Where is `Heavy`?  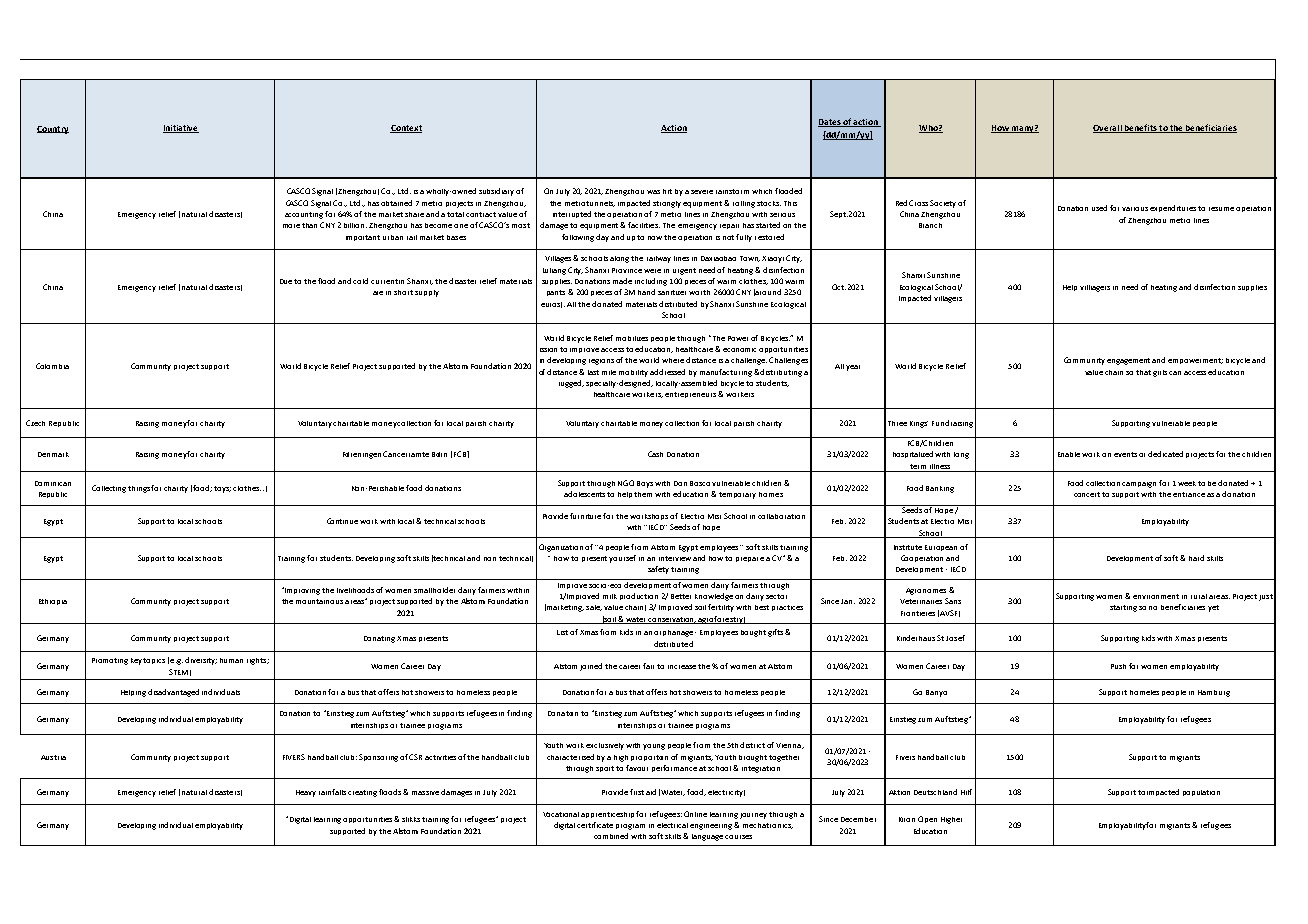 Heavy is located at coordinates (306, 793).
